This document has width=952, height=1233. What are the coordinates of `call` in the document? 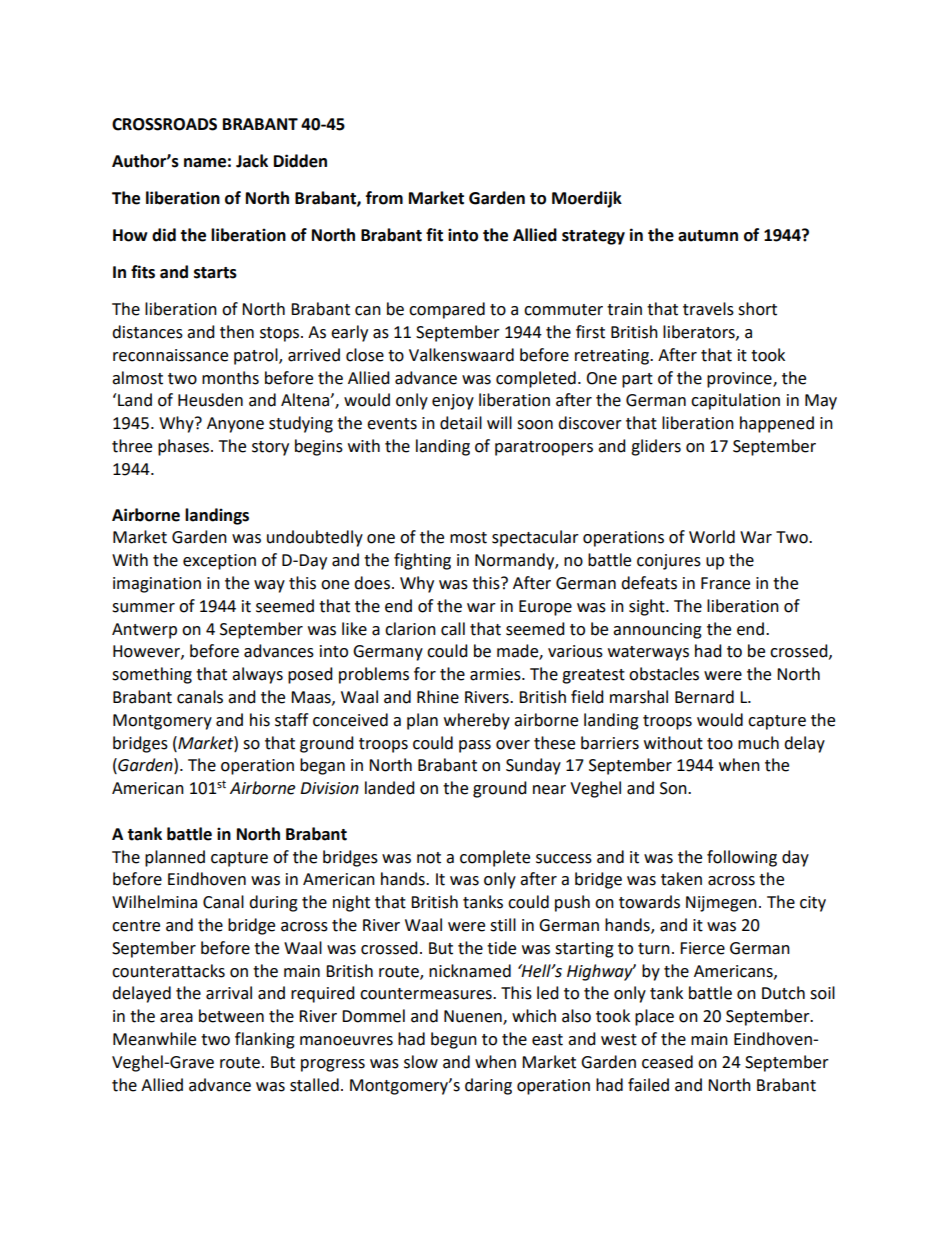 It's located at (453, 629).
